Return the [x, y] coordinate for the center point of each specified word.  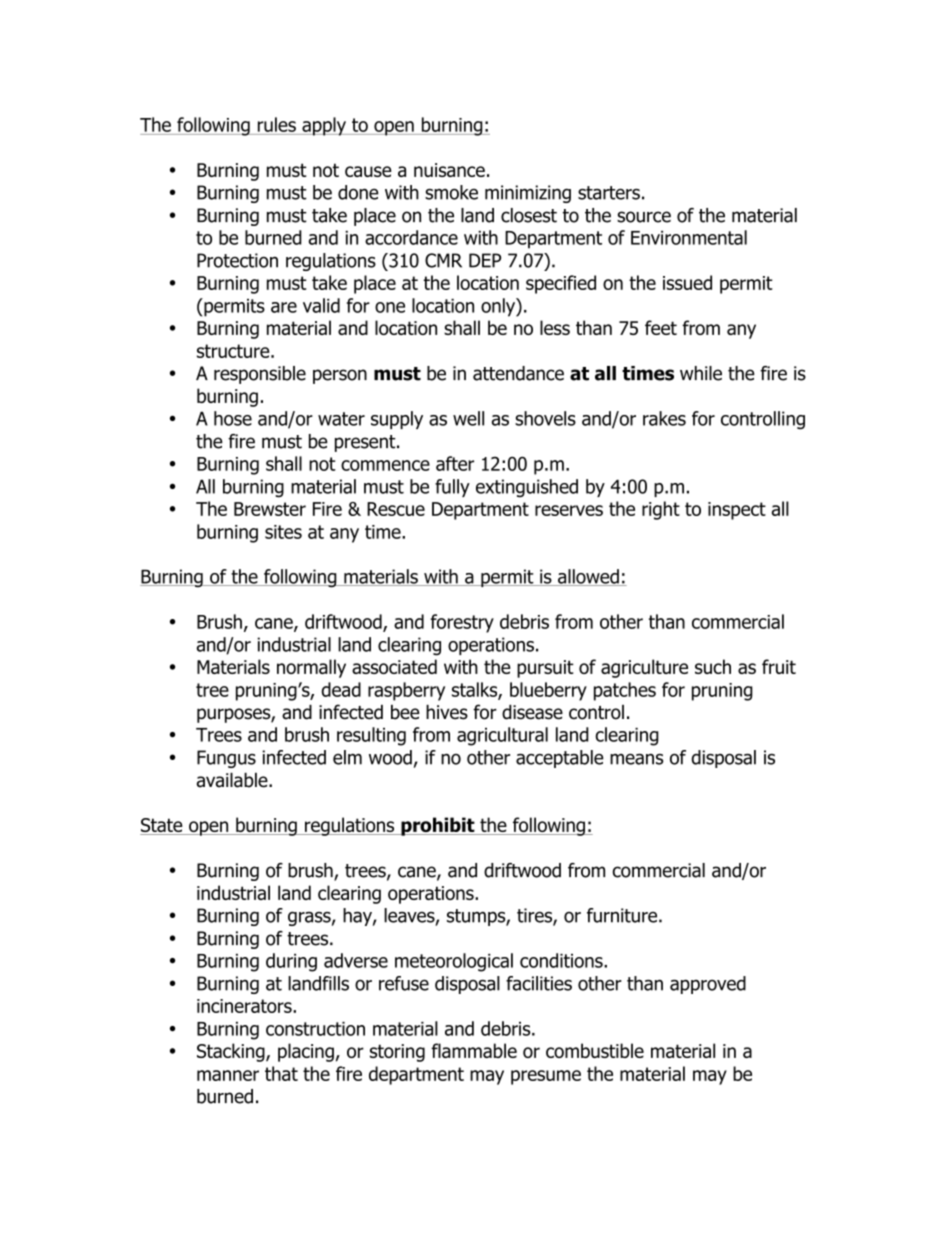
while [701, 373]
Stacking [232, 1052]
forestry [462, 623]
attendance [518, 373]
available [233, 780]
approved [708, 985]
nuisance [449, 170]
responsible [260, 375]
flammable [474, 1050]
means [637, 759]
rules [277, 124]
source [644, 217]
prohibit [438, 826]
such [713, 666]
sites [283, 532]
